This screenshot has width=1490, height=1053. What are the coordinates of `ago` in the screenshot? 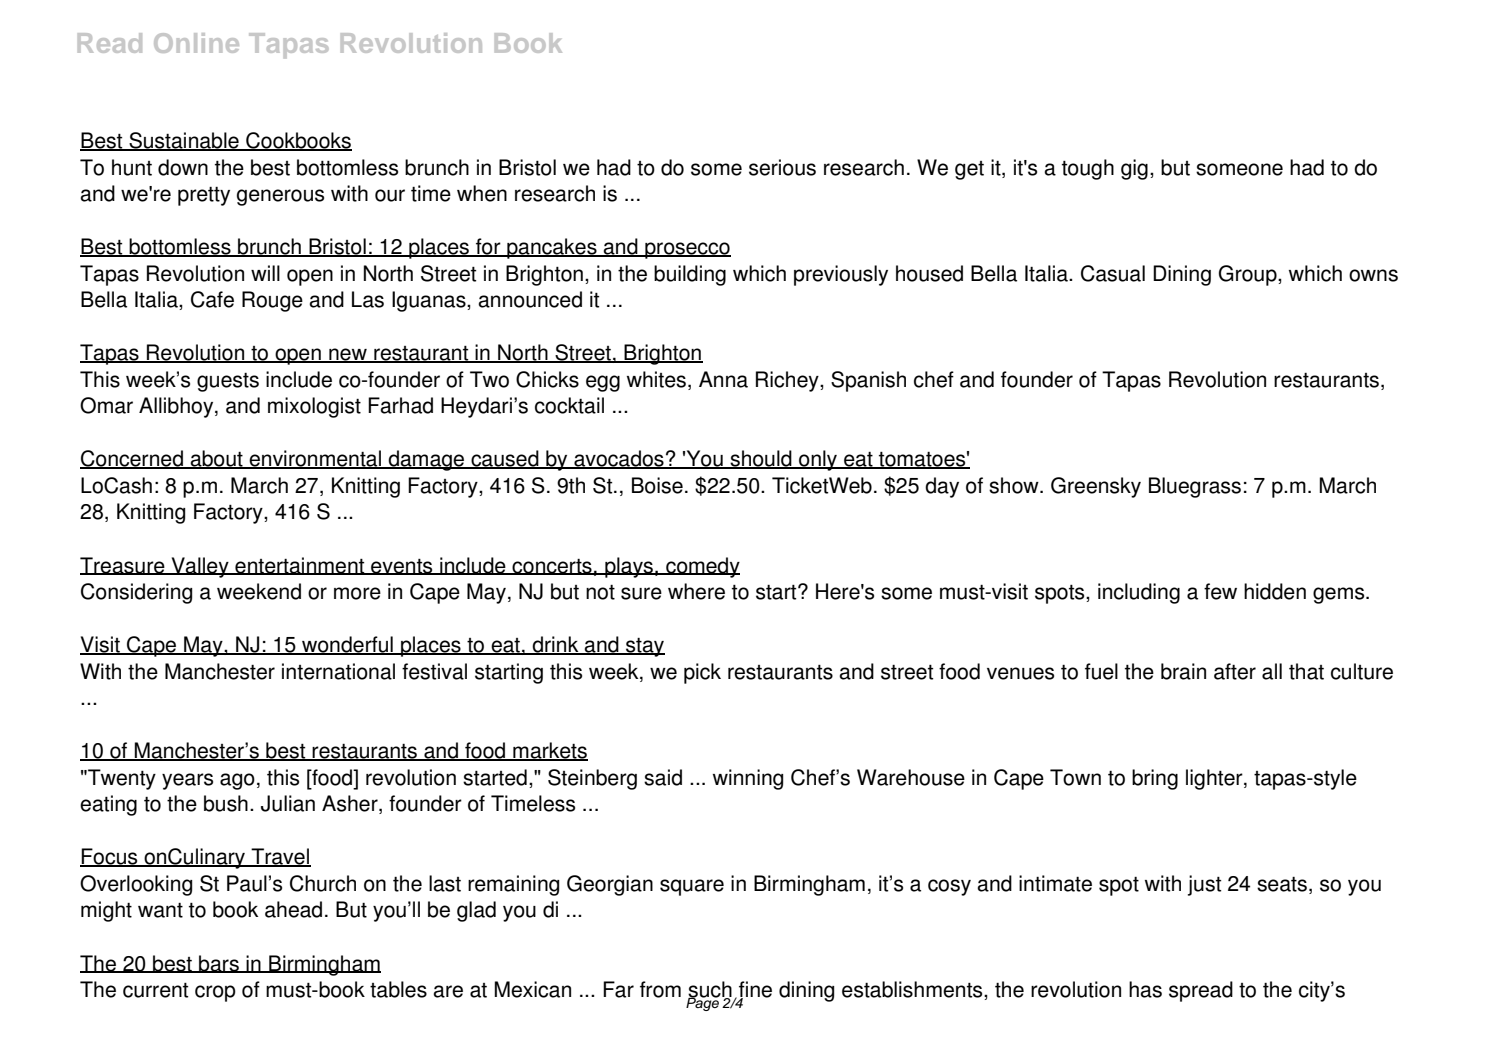 It's located at (237, 781).
